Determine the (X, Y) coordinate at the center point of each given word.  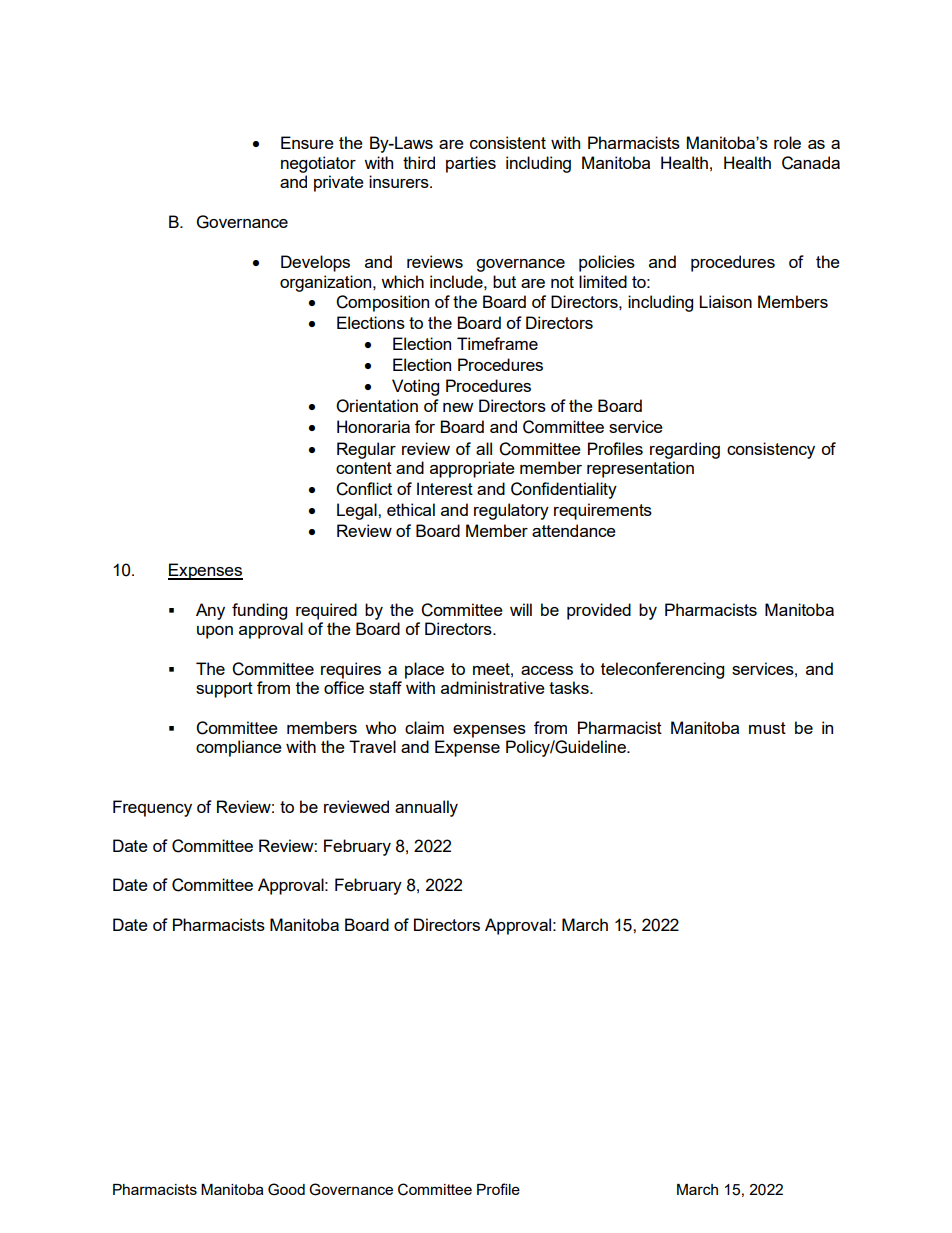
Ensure (307, 142)
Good (286, 1189)
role (787, 142)
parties (471, 164)
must (767, 728)
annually (426, 808)
